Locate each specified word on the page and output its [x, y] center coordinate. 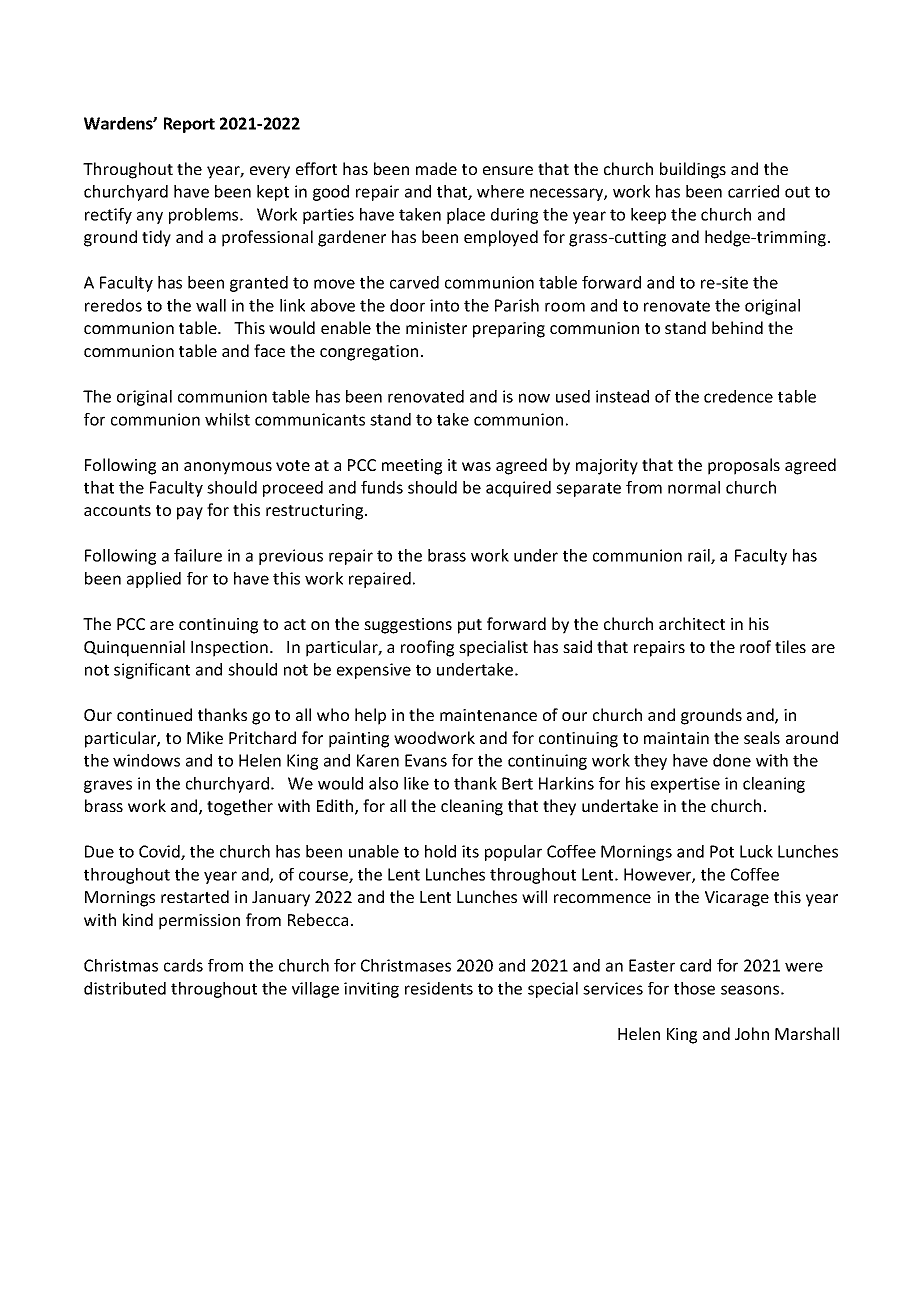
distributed [125, 988]
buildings [693, 170]
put [470, 626]
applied [154, 580]
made [436, 168]
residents [439, 988]
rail [700, 556]
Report [189, 125]
